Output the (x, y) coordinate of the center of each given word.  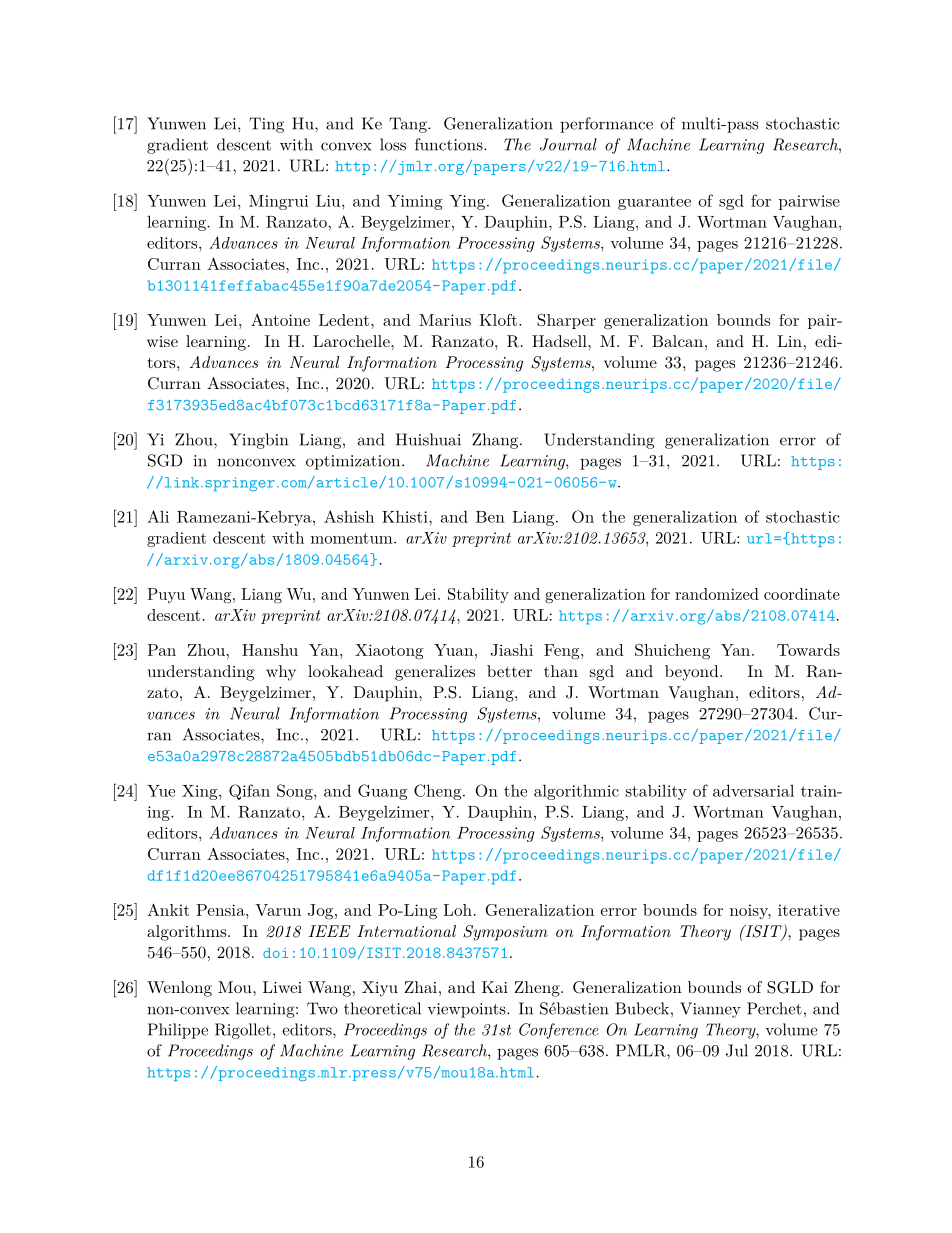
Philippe (178, 1031)
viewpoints (467, 1010)
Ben (490, 517)
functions (450, 144)
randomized (717, 594)
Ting (266, 125)
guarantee (654, 203)
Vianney (710, 1010)
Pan (161, 650)
